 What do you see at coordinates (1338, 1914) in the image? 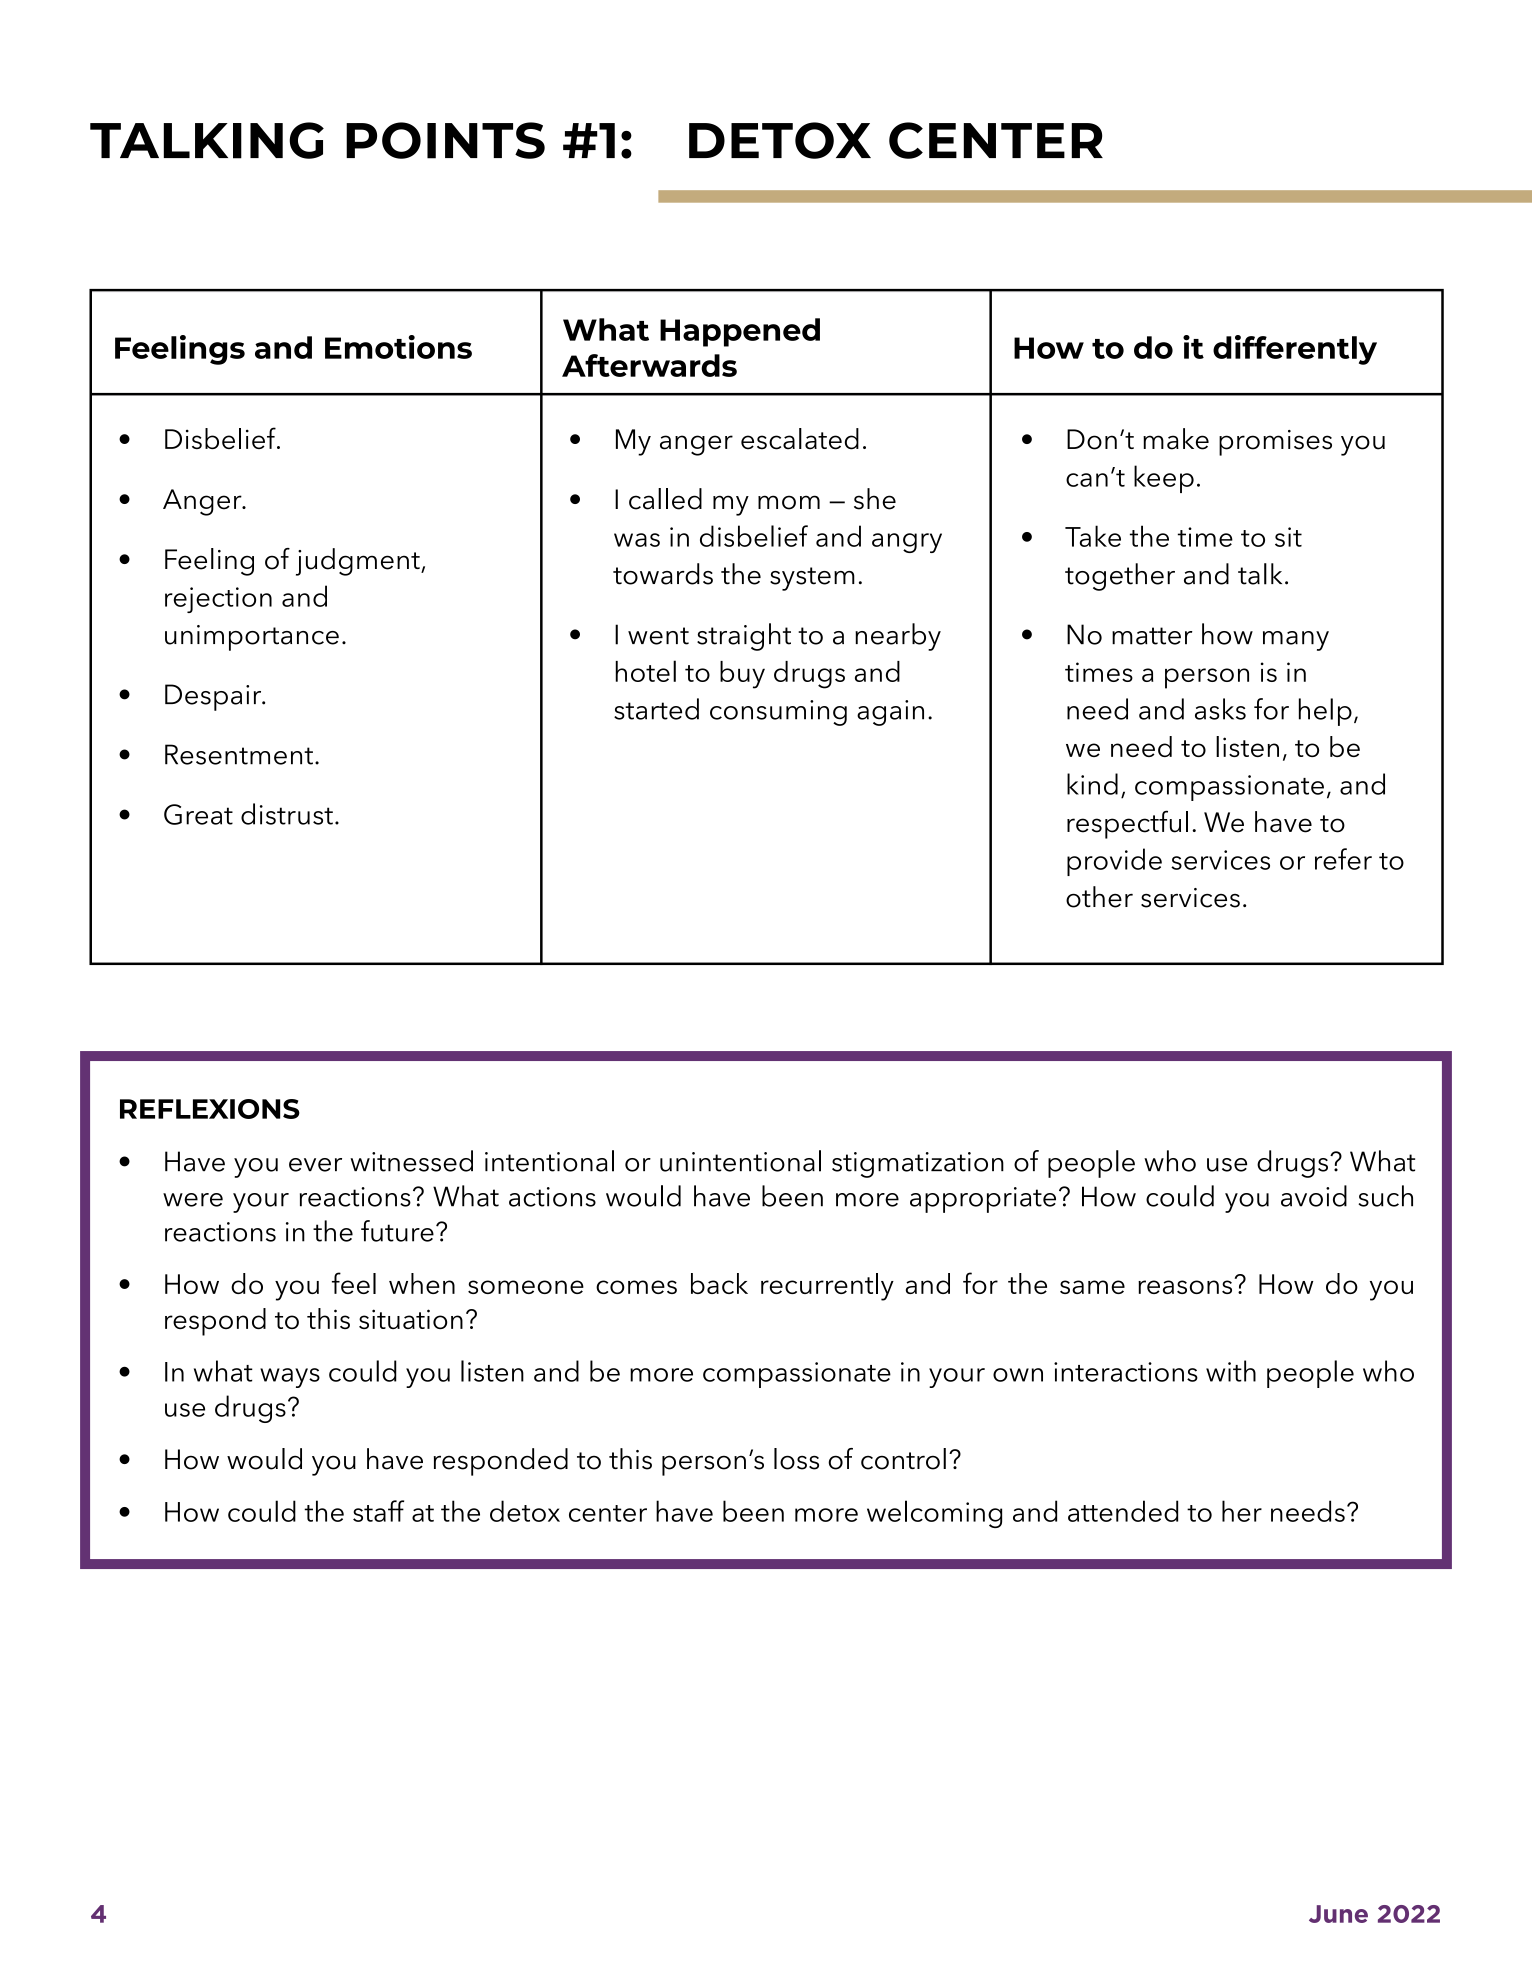
I see `June` at bounding box center [1338, 1914].
